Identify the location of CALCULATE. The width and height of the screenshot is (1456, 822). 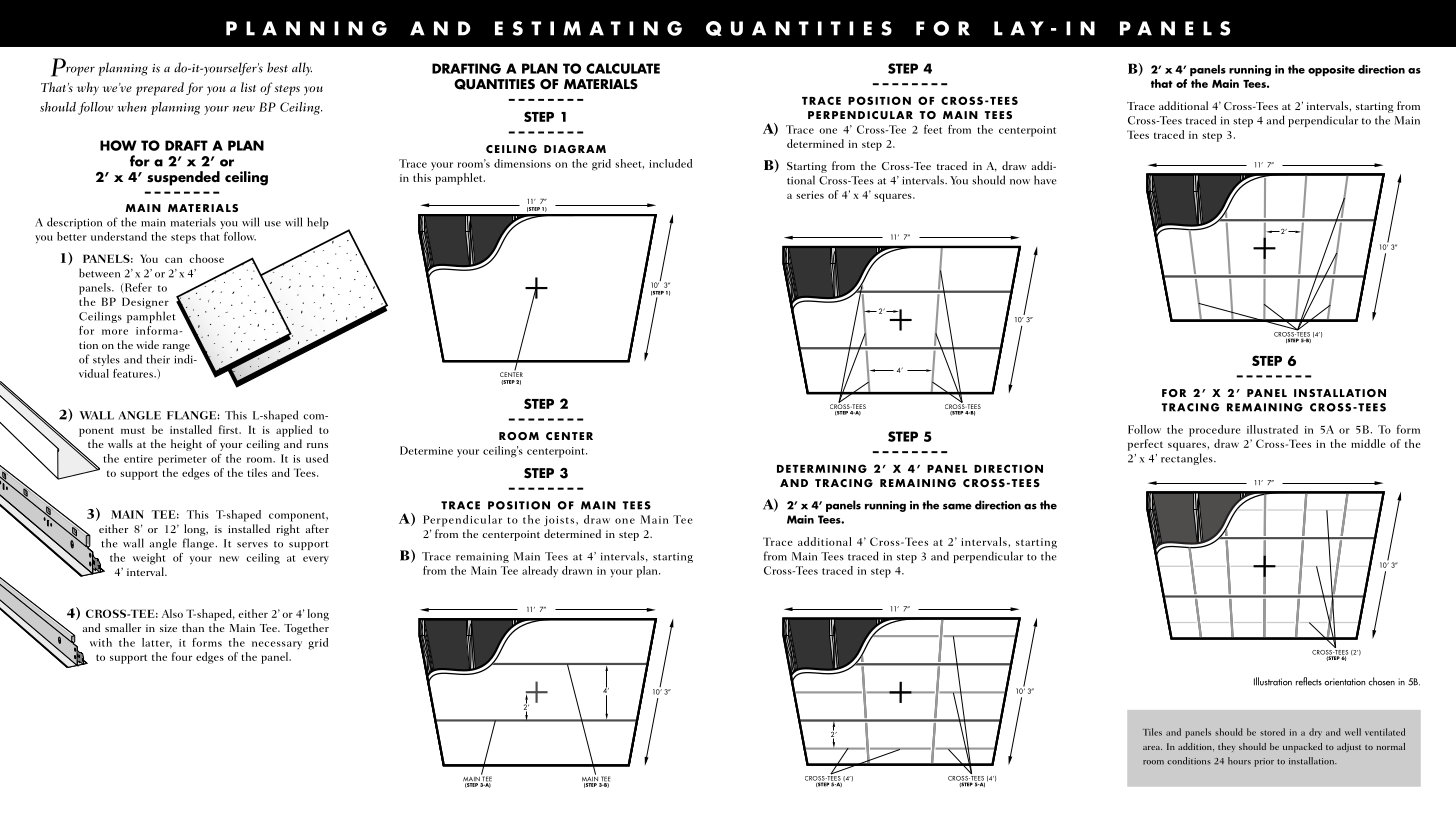
(623, 68).
